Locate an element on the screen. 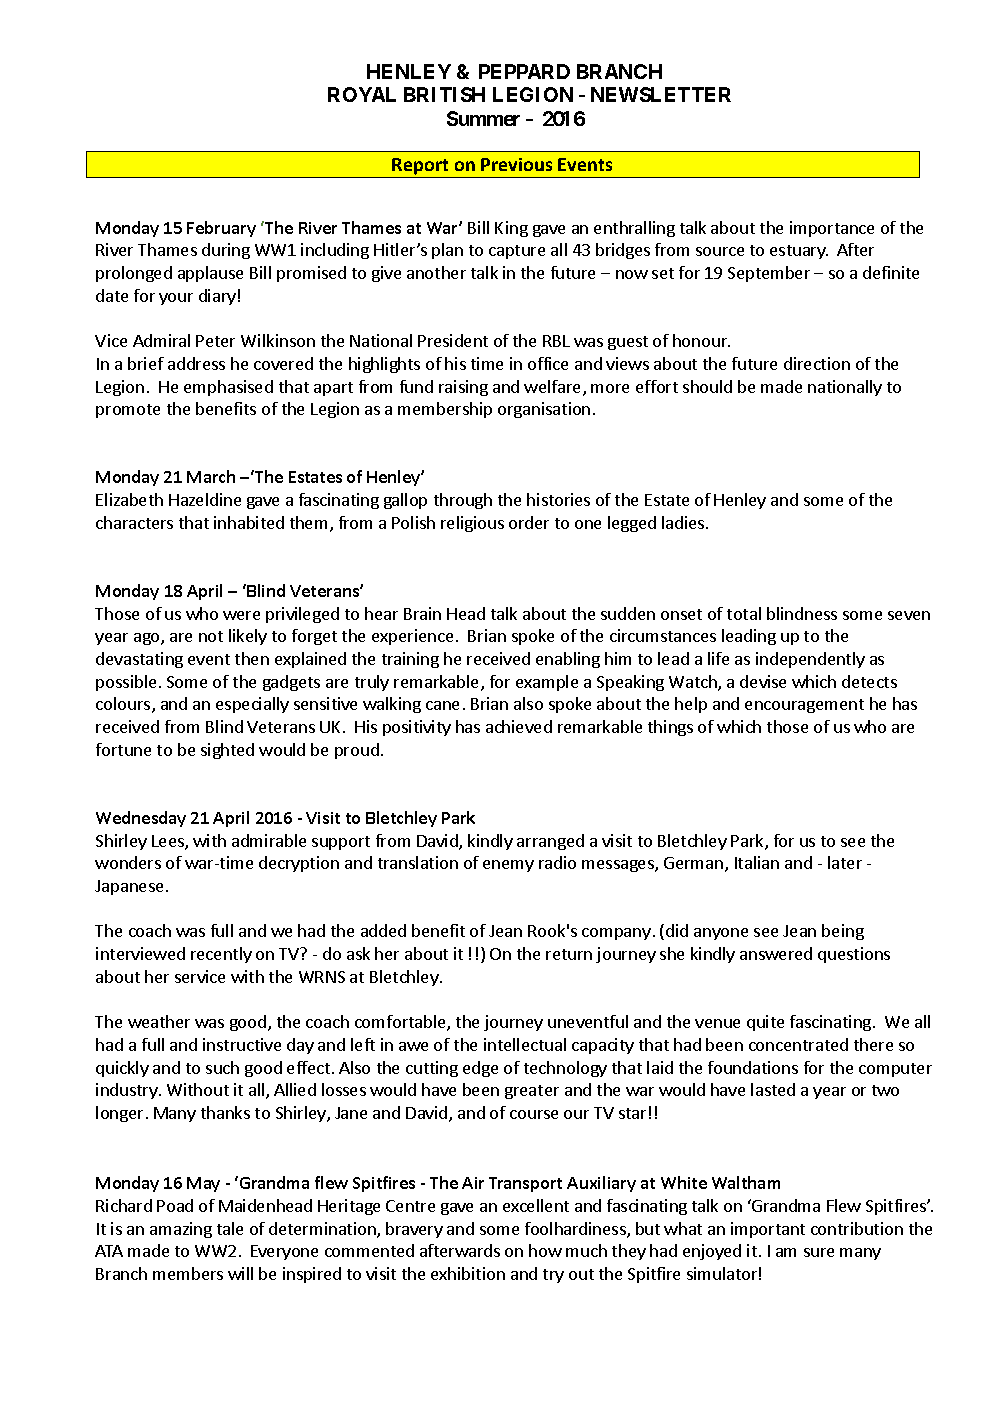  Summer is located at coordinates (483, 118).
